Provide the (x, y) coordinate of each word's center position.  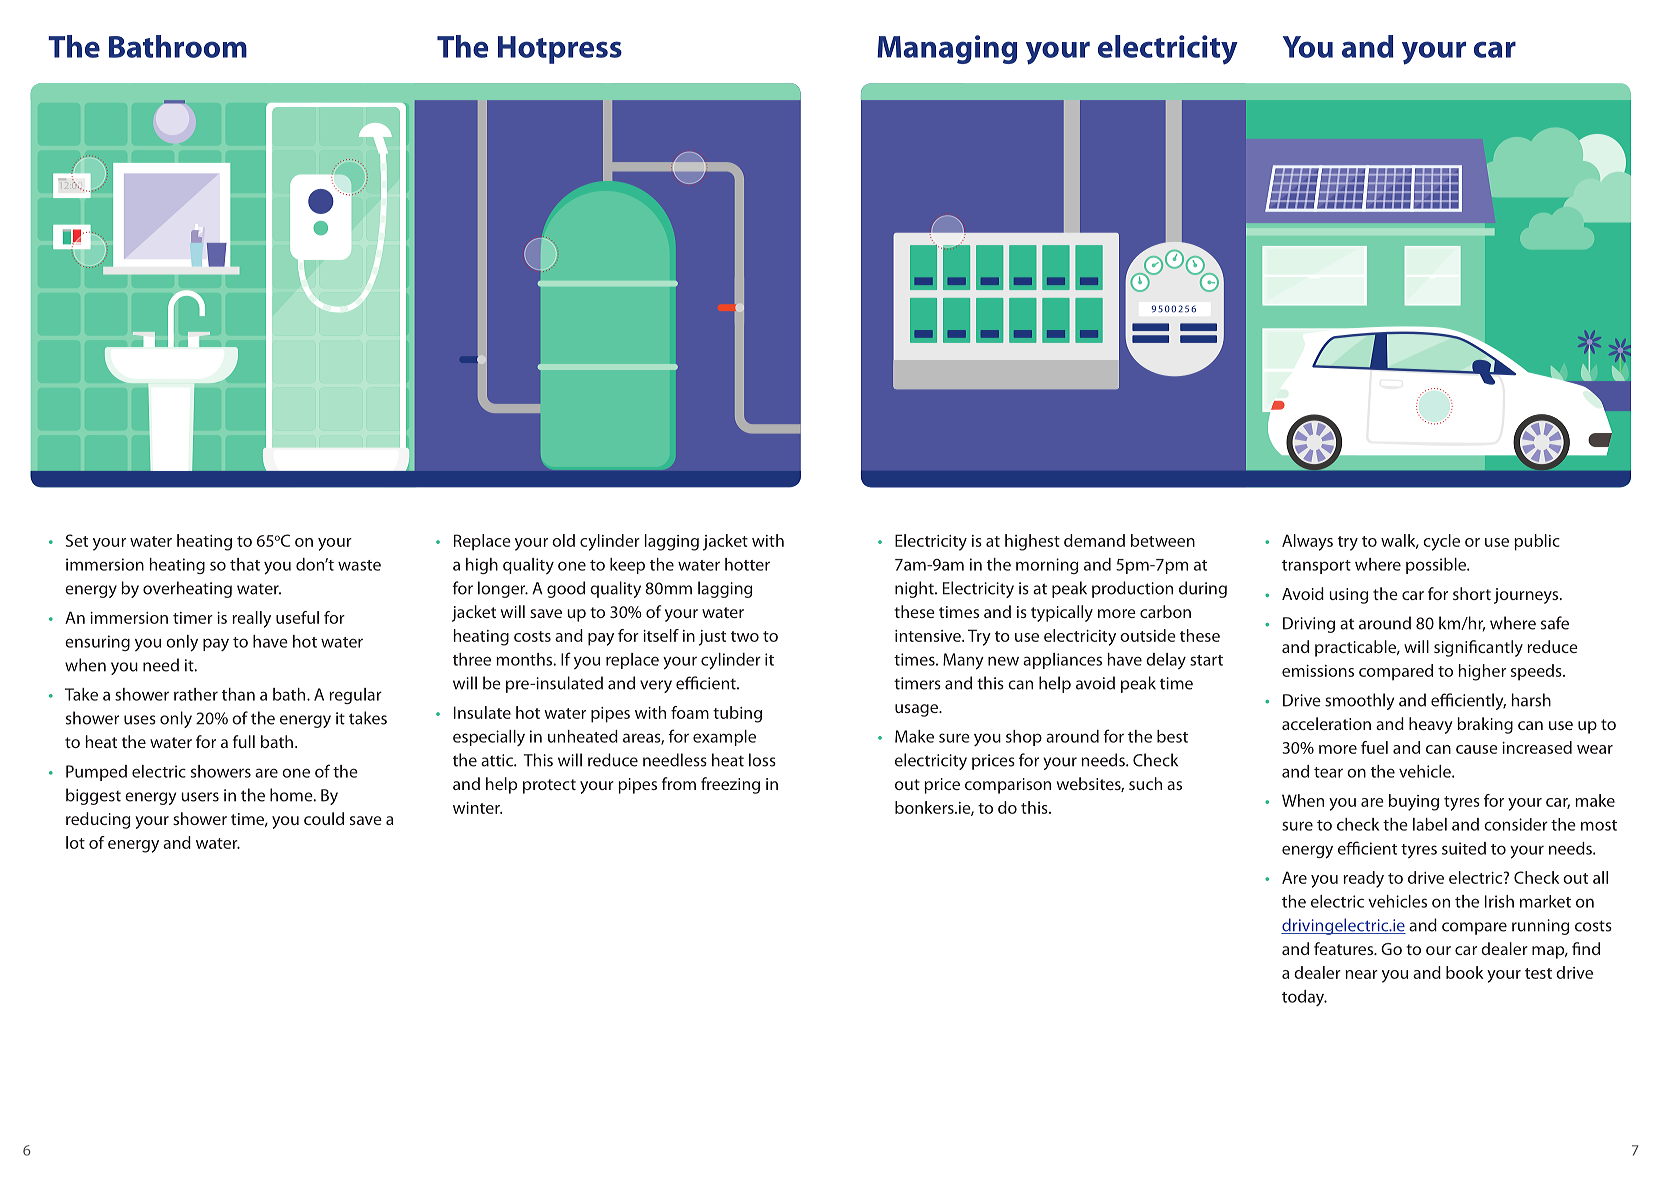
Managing (947, 49)
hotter (747, 564)
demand (1094, 540)
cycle (1441, 542)
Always (1307, 542)
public (1537, 542)
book (1464, 972)
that (245, 564)
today (1304, 998)
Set (77, 540)
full (244, 741)
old (563, 540)
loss (762, 760)
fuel (1374, 747)
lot (75, 842)
